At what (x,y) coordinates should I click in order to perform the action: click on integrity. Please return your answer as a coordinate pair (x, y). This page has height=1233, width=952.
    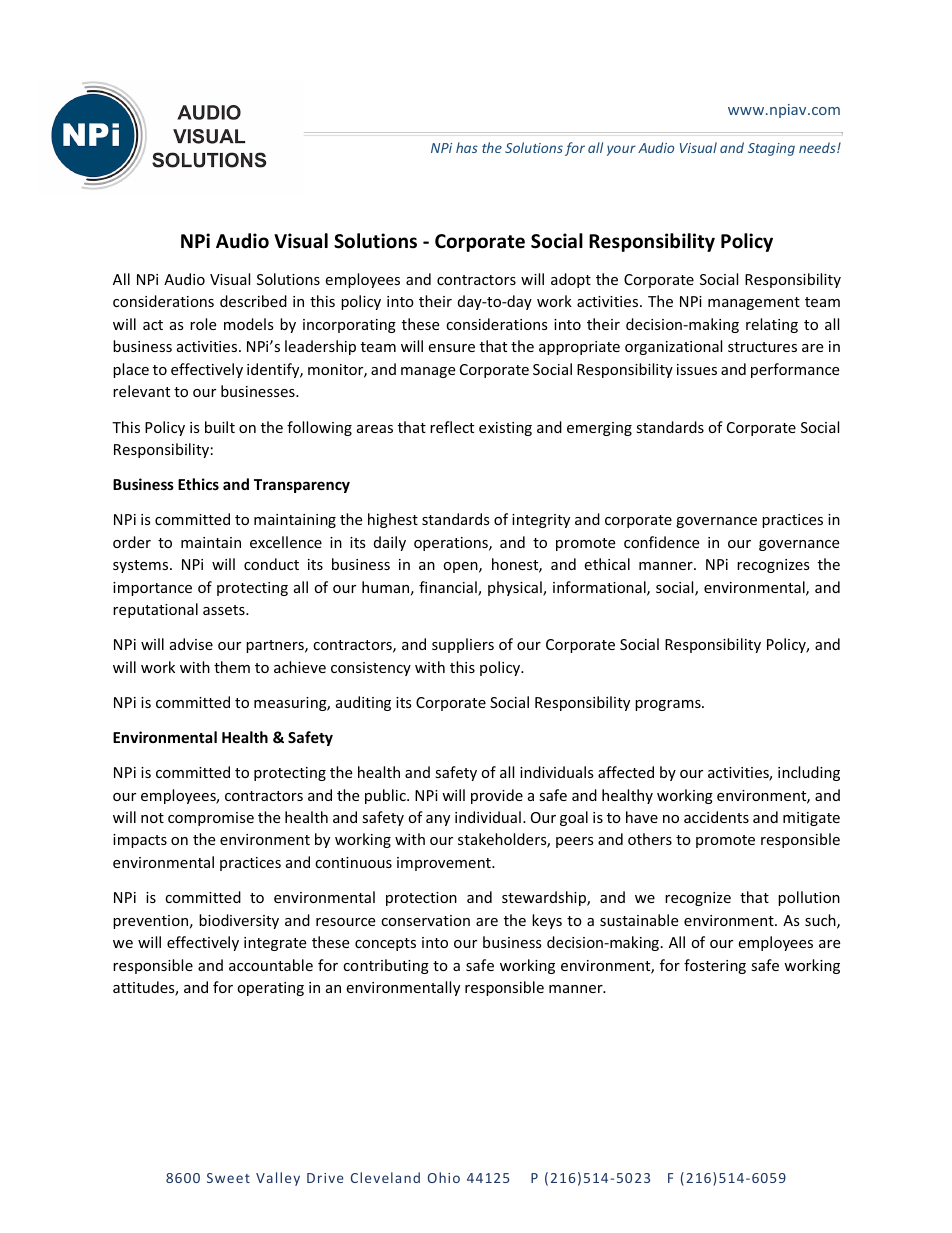
    Looking at the image, I should click on (541, 521).
